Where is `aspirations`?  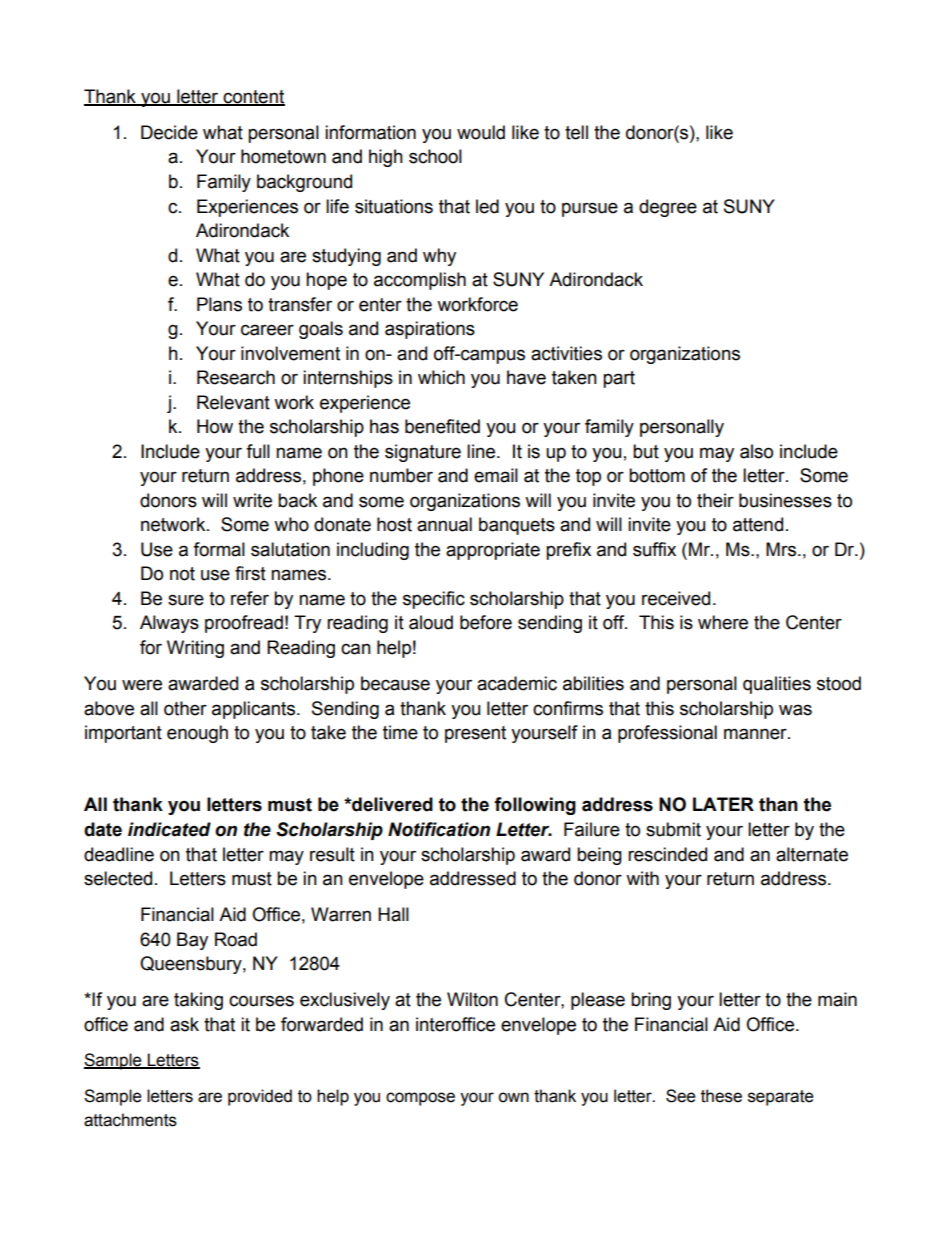 aspirations is located at coordinates (430, 330).
